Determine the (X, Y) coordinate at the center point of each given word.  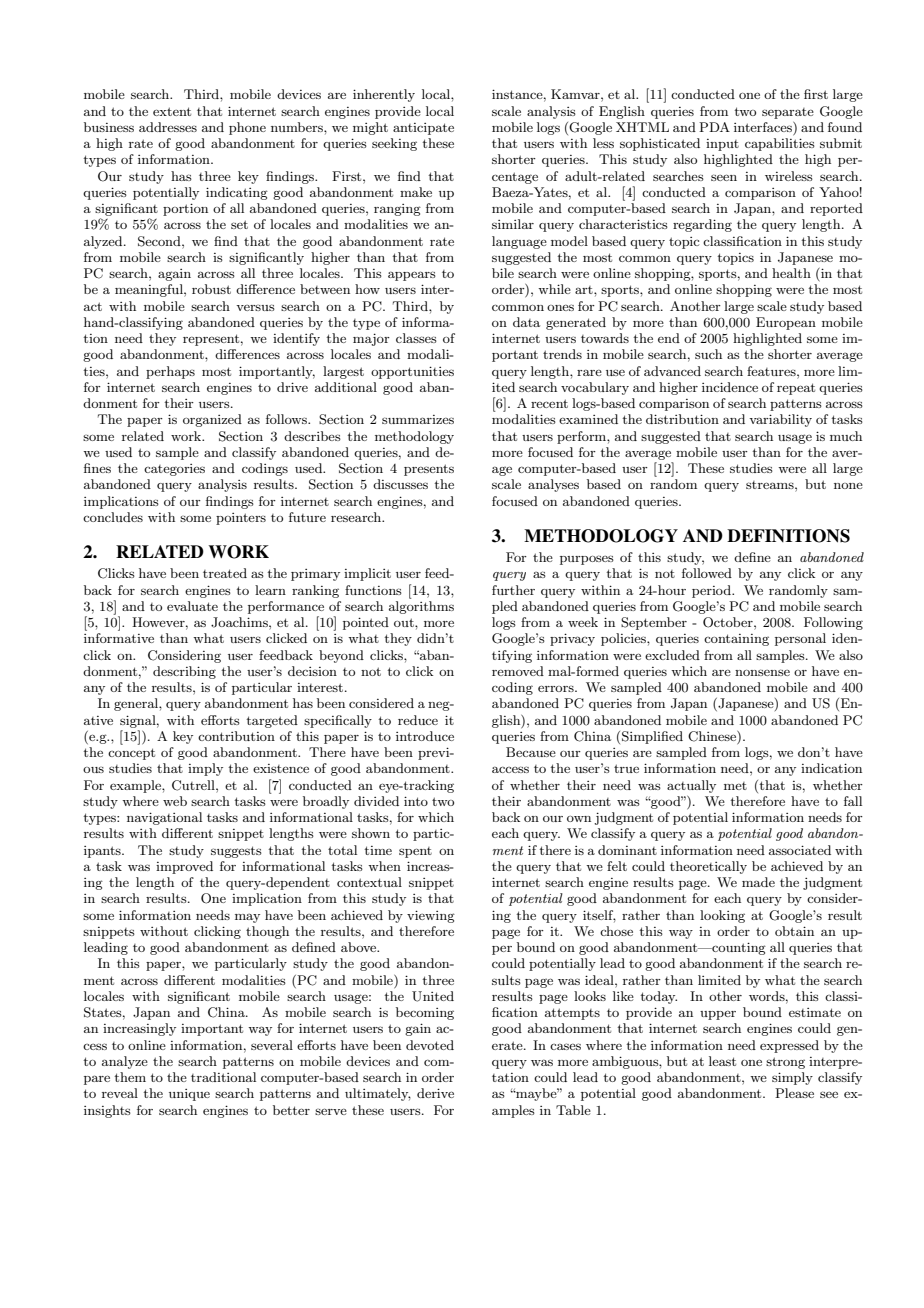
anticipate (423, 129)
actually (691, 786)
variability (780, 420)
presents (429, 470)
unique (189, 1095)
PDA (714, 127)
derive (435, 1093)
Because (531, 752)
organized (212, 420)
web (175, 801)
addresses (168, 127)
